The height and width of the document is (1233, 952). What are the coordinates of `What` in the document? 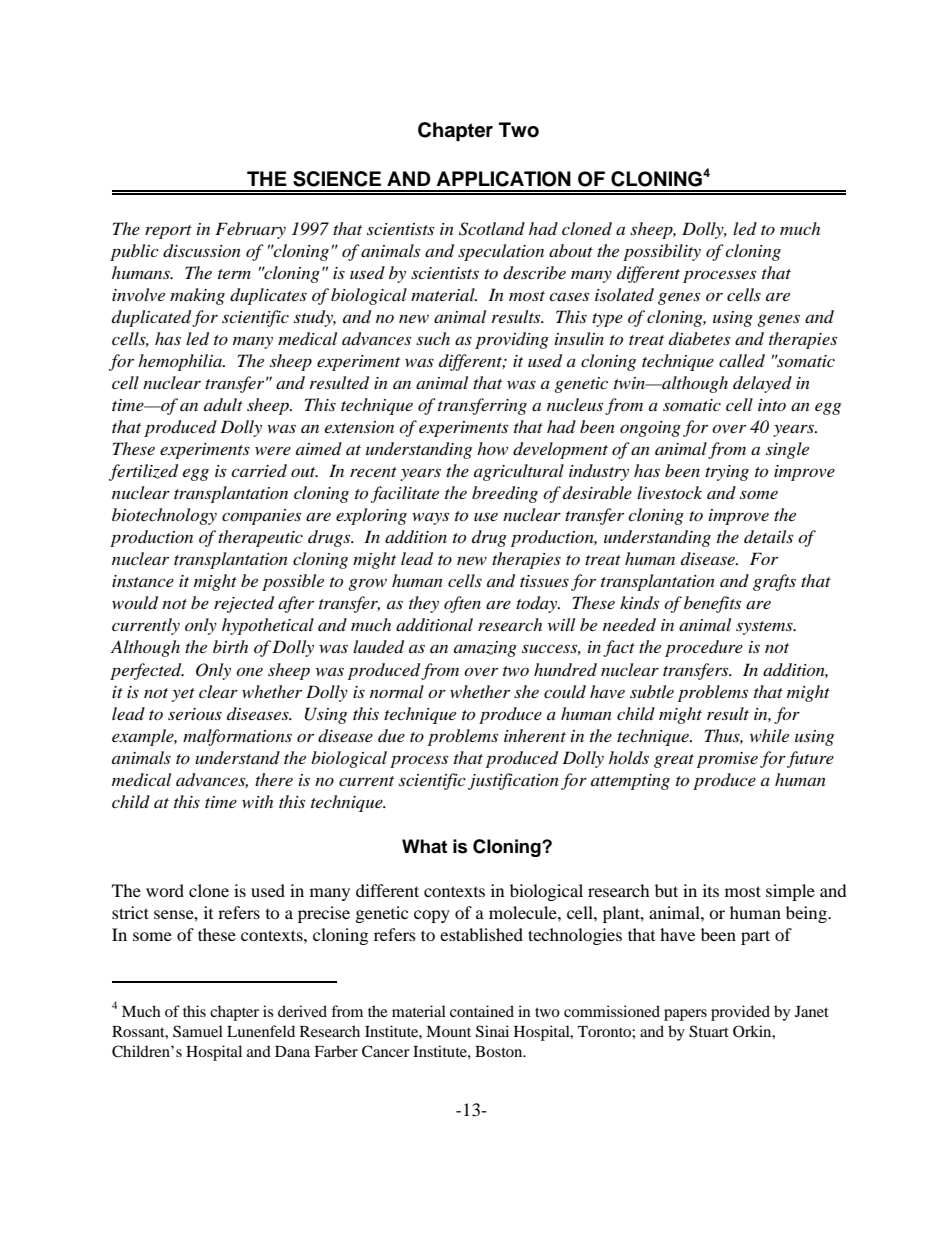 It's located at (424, 846).
